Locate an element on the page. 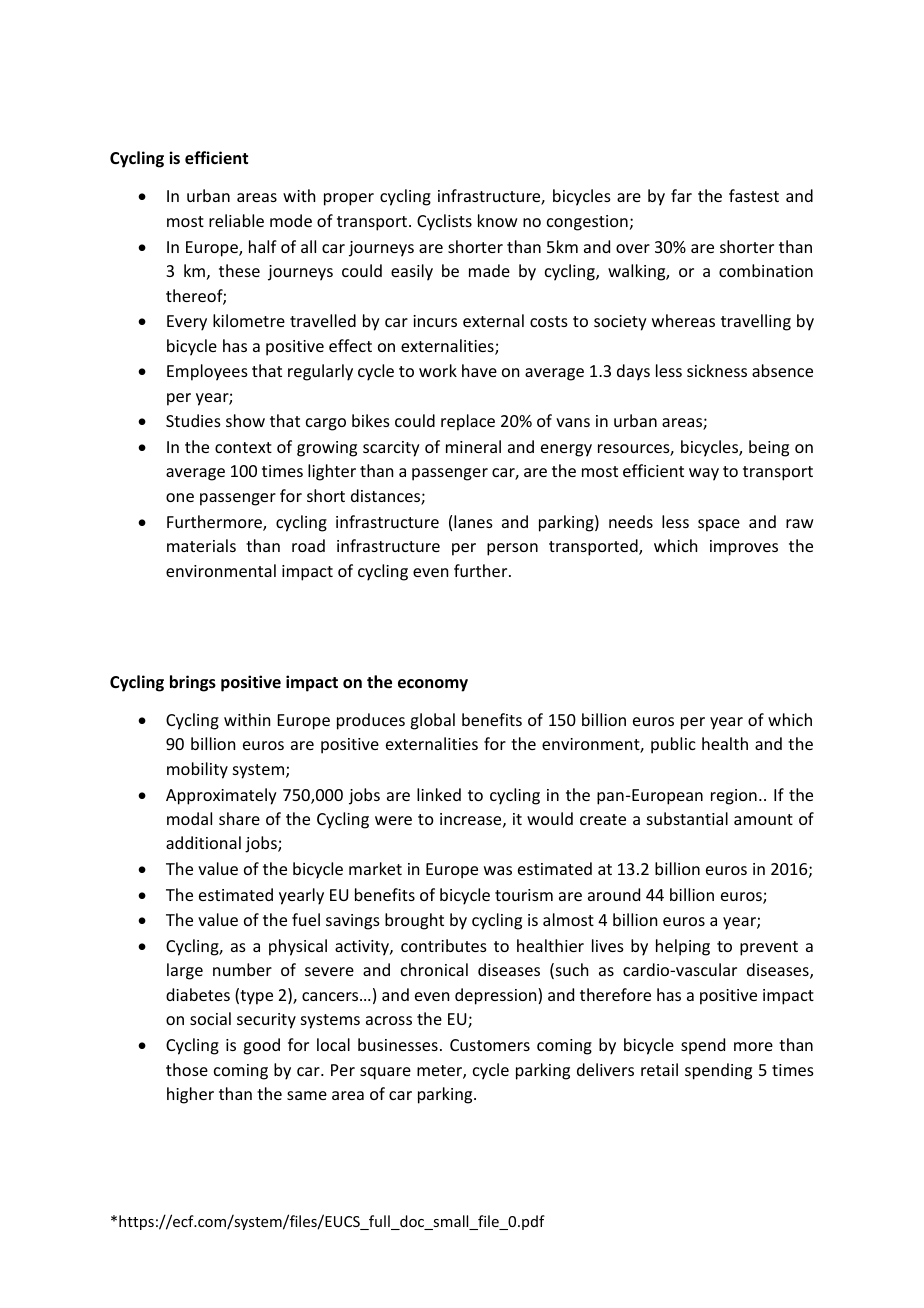 This document has width=924, height=1308. linked is located at coordinates (439, 794).
